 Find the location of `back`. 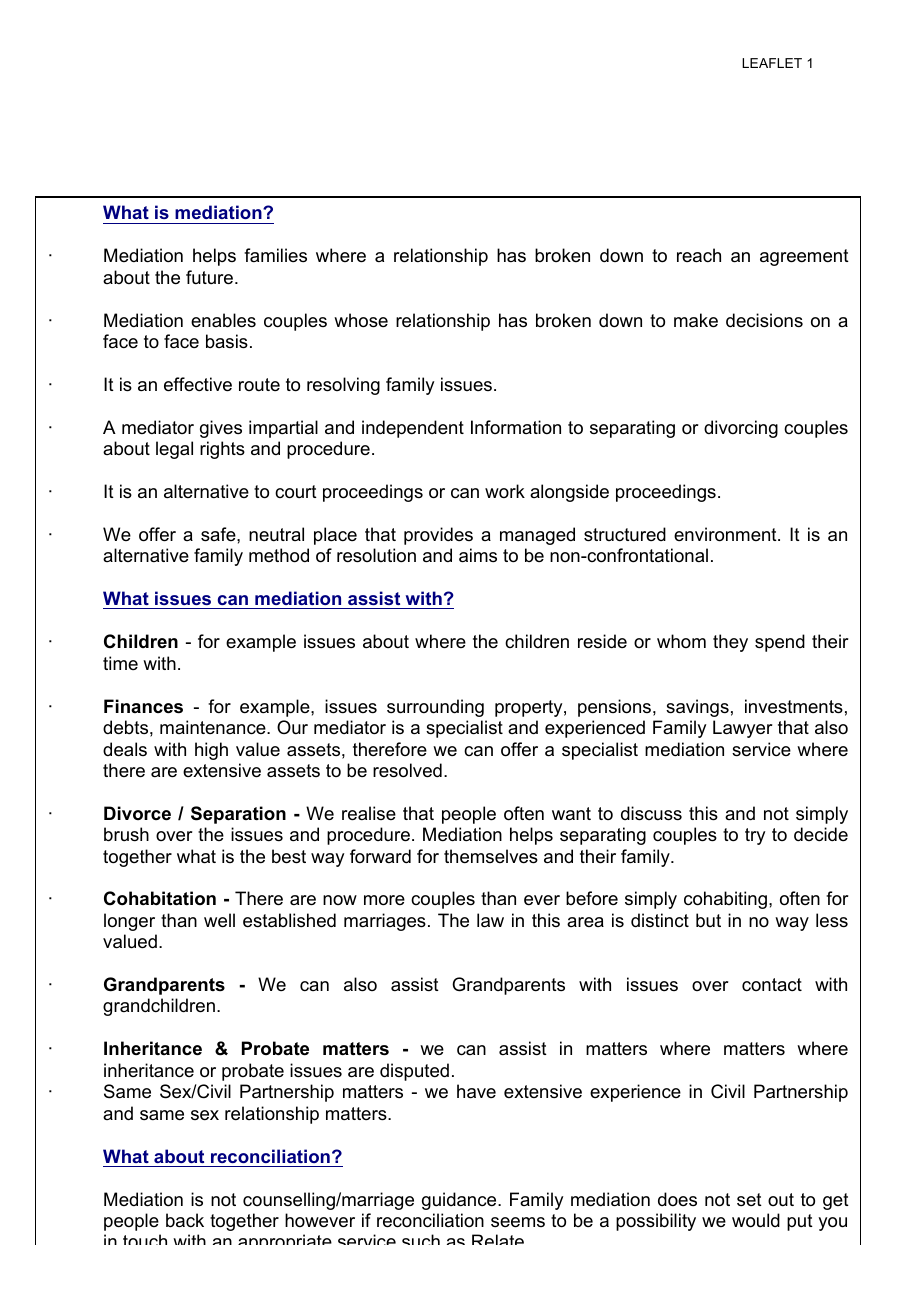

back is located at coordinates (185, 1220).
